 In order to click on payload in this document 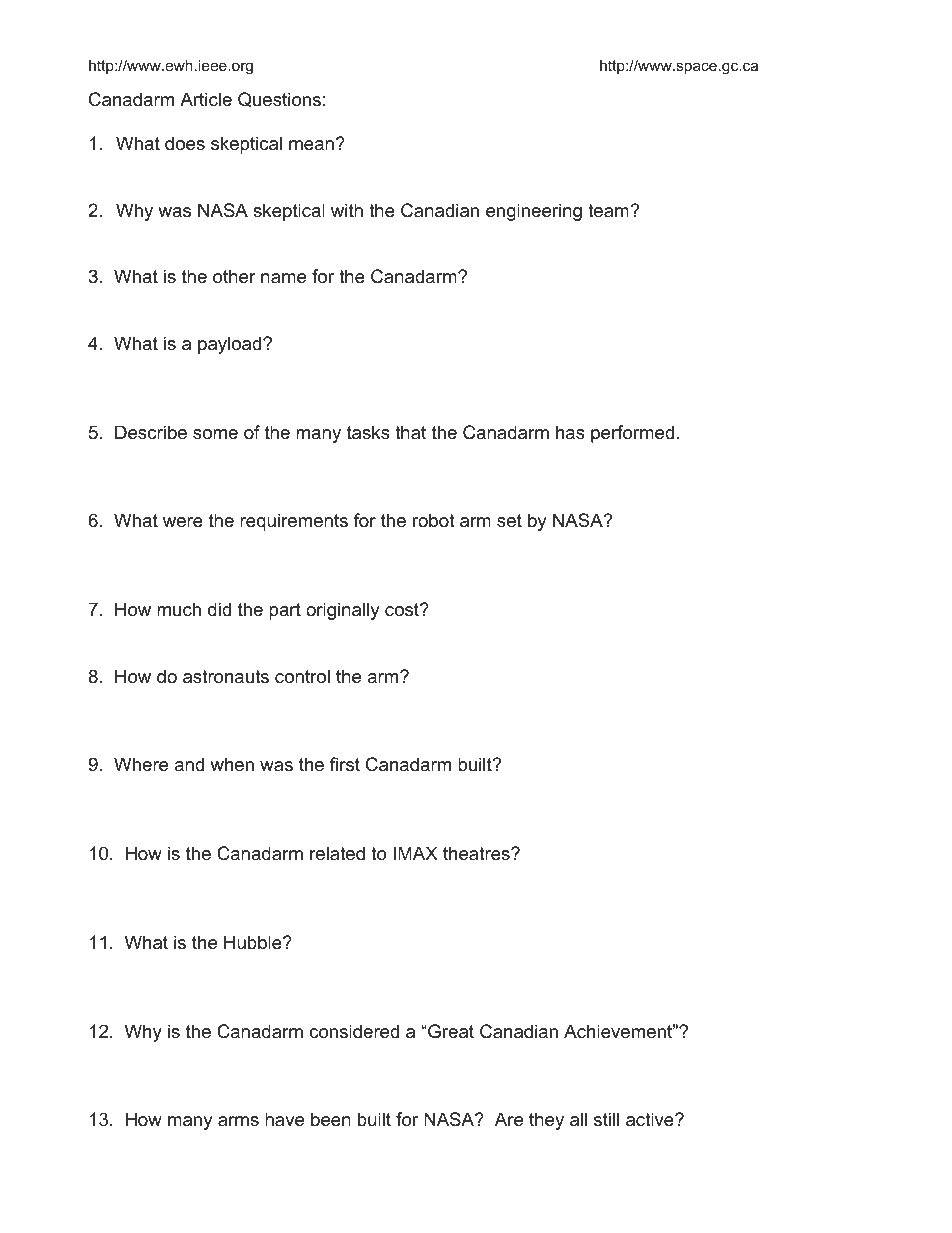, I will do `click(229, 345)`.
